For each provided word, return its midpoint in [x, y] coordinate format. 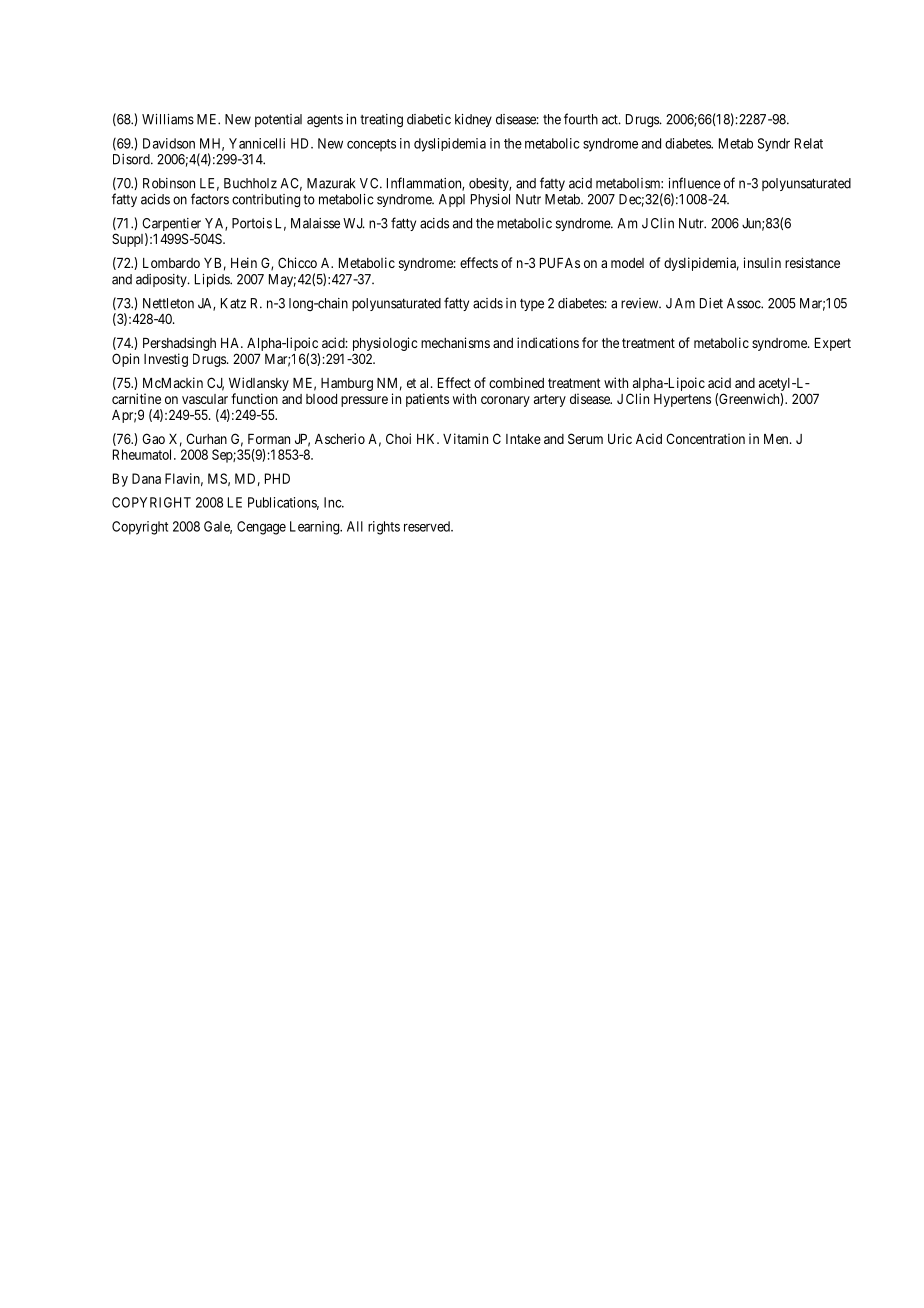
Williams [168, 119]
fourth [581, 119]
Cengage [261, 528]
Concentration [705, 438]
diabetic [429, 119]
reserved [428, 526]
